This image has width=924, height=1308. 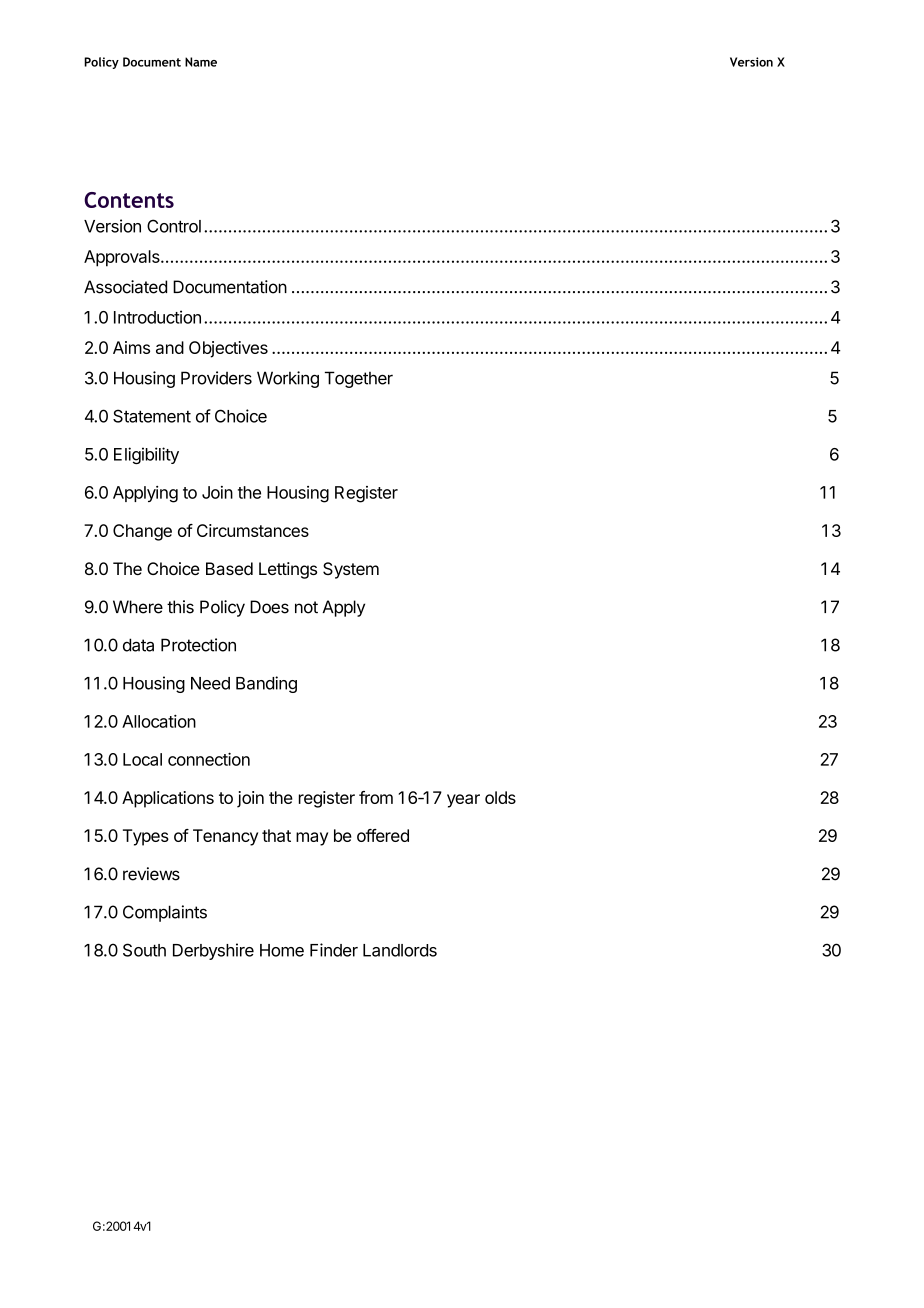 What do you see at coordinates (142, 532) in the image?
I see `Change` at bounding box center [142, 532].
